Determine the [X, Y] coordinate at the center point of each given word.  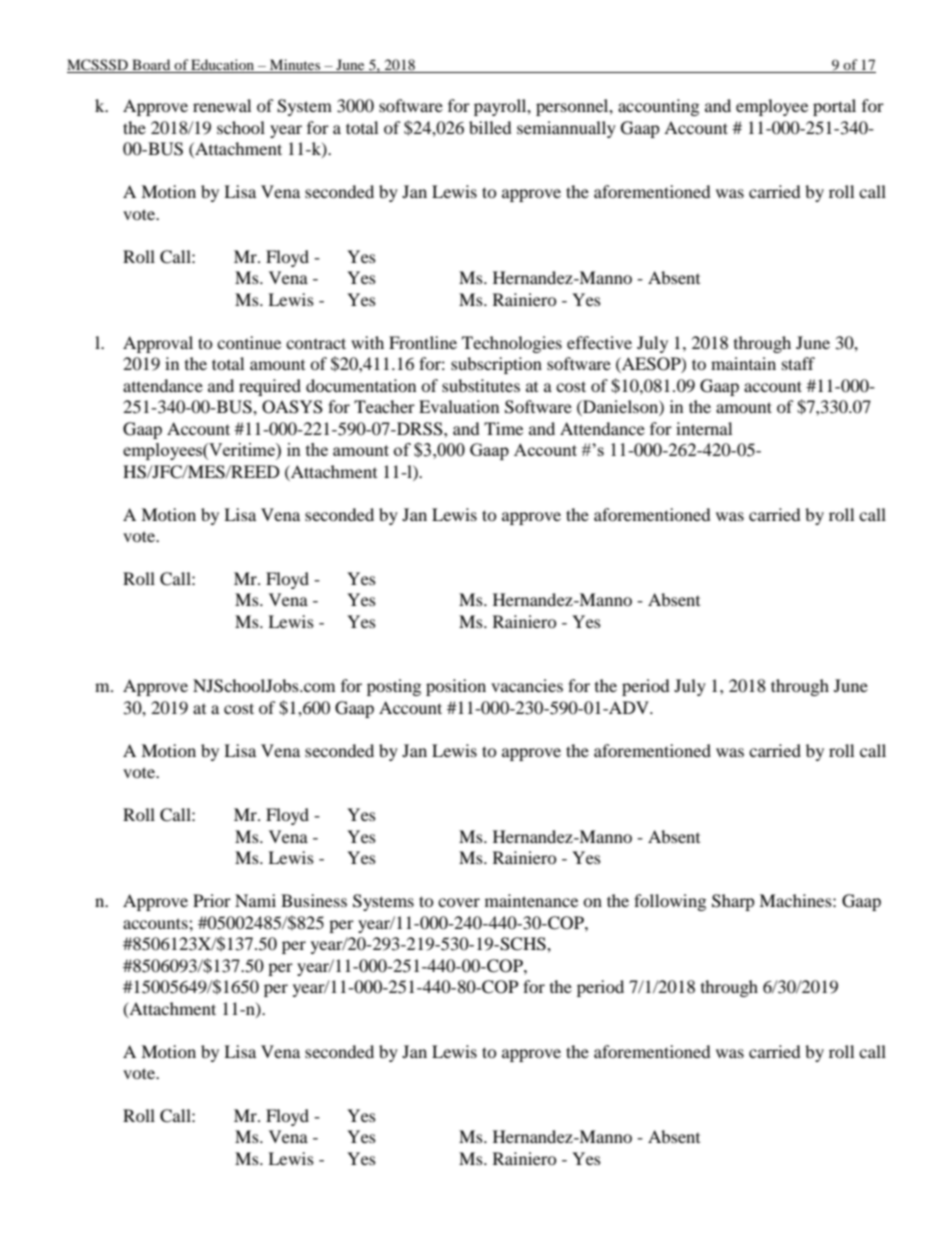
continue [249, 342]
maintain [743, 363]
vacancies [527, 685]
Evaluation [459, 406]
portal [834, 107]
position [456, 687]
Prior [212, 900]
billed [490, 127]
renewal [222, 105]
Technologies [512, 344]
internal [704, 428]
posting [394, 687]
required [270, 387]
